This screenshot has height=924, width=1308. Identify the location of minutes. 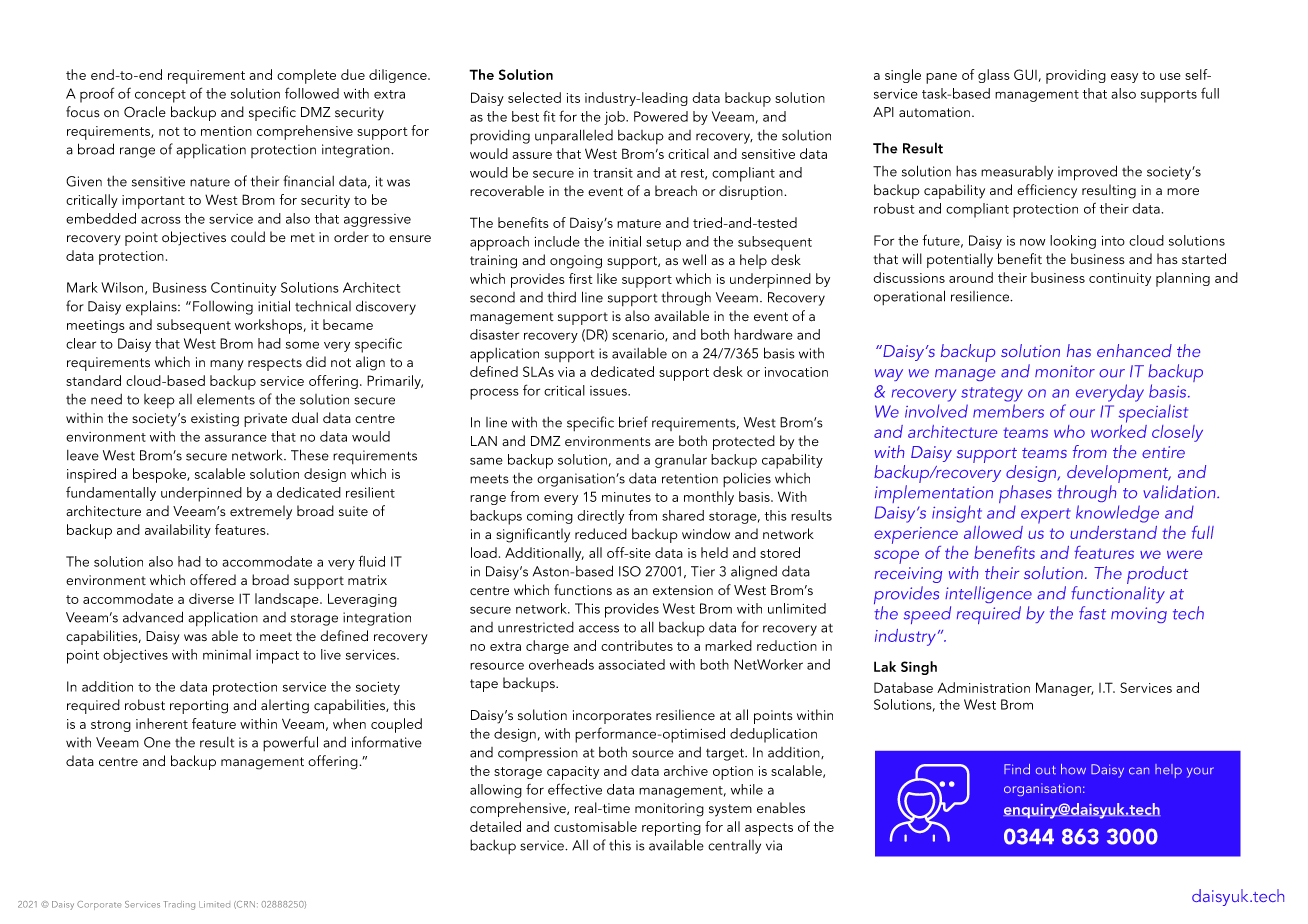
(626, 497).
